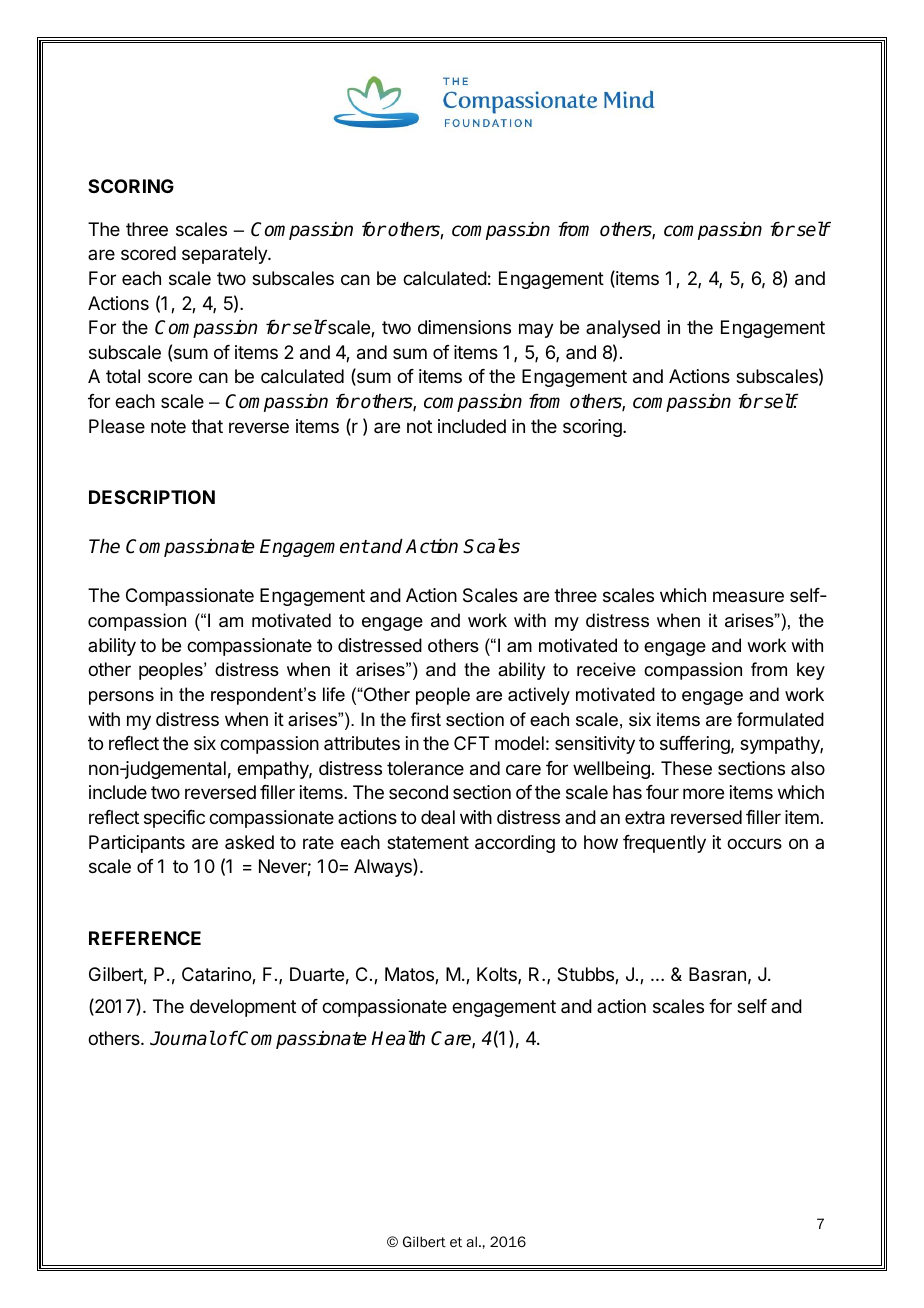 This screenshot has width=924, height=1308. Describe the element at coordinates (418, 792) in the screenshot. I see `second` at that location.
